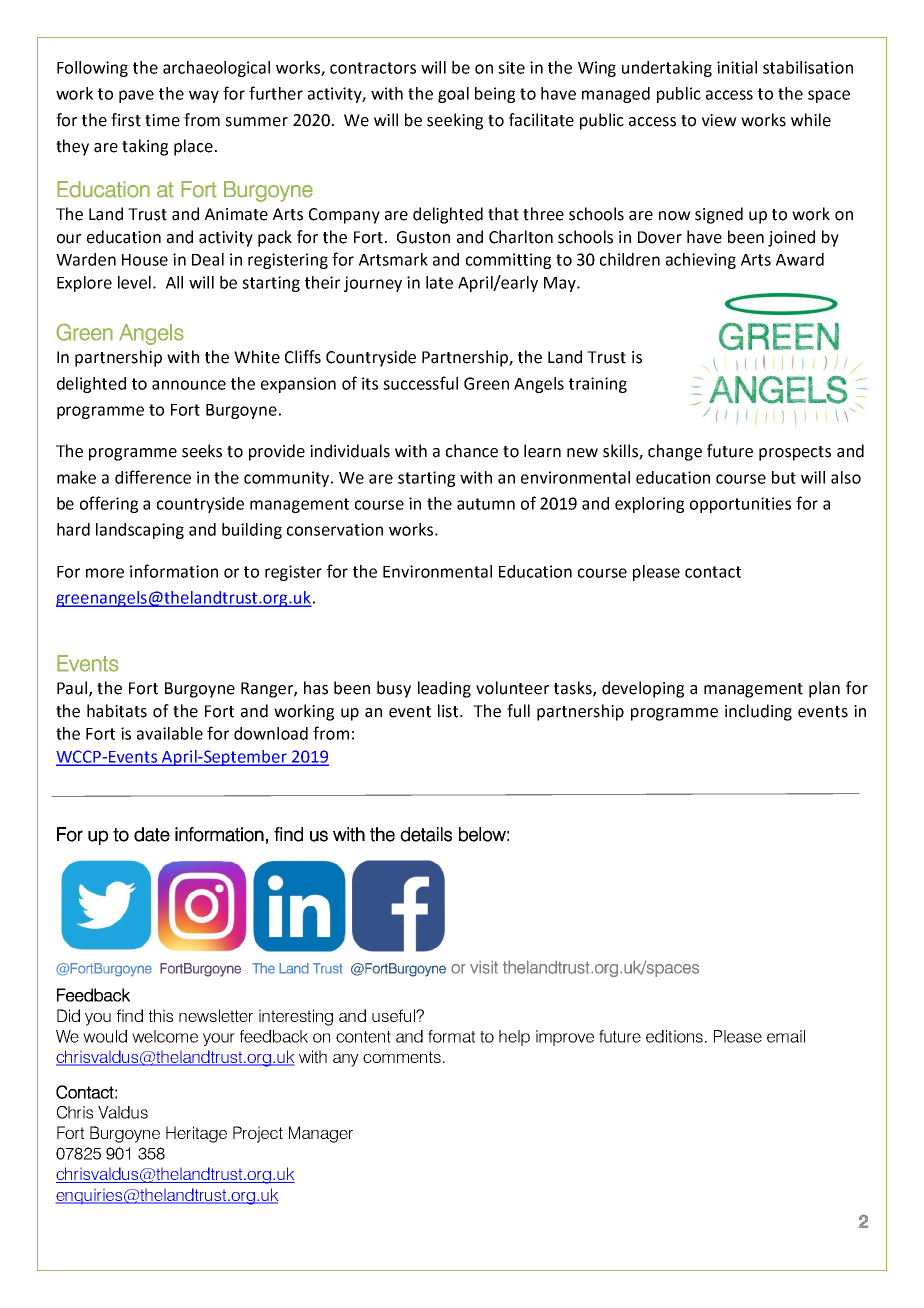  I want to click on prospects, so click(795, 453).
